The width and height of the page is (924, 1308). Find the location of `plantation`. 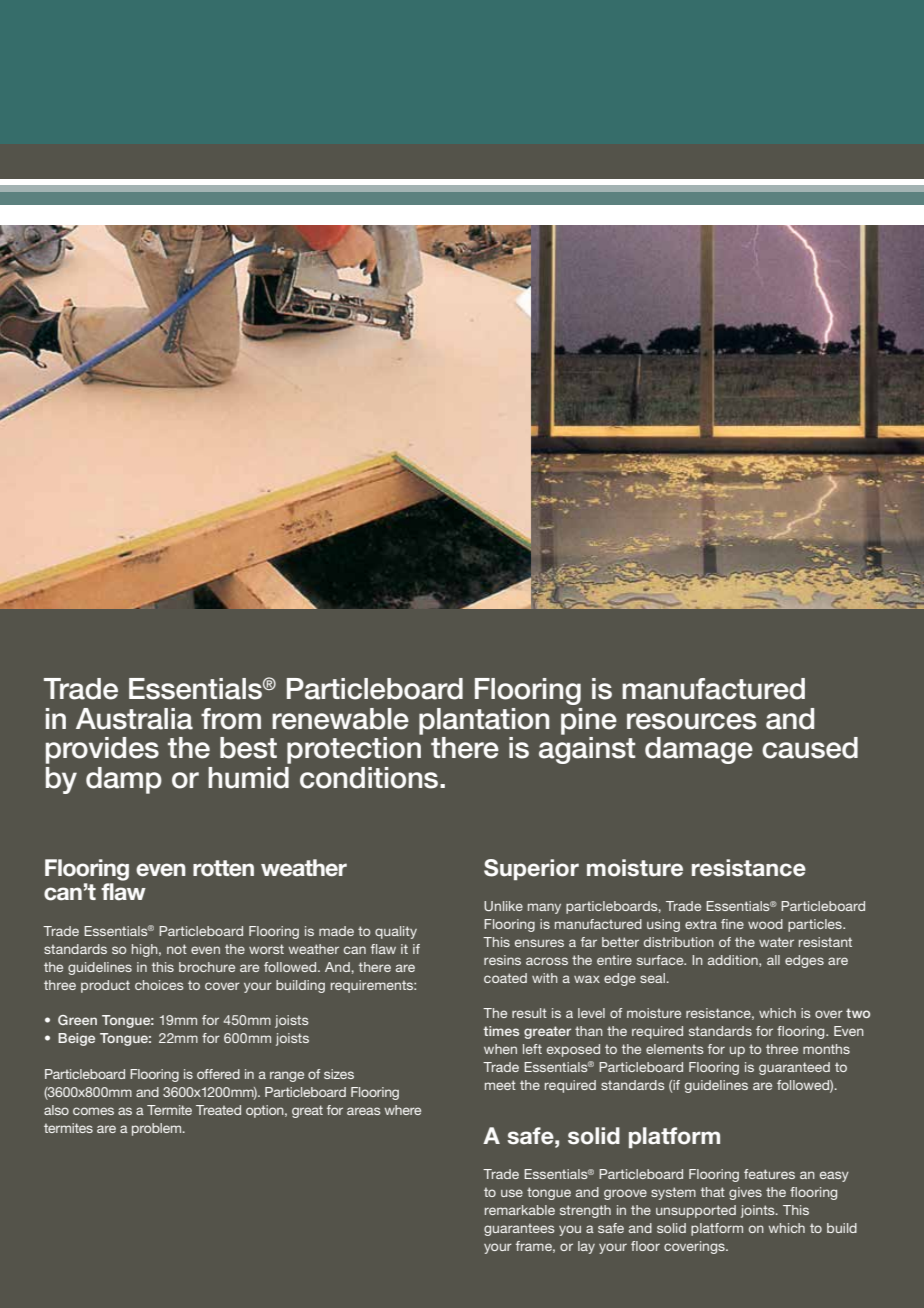

plantation is located at coordinates (484, 721).
